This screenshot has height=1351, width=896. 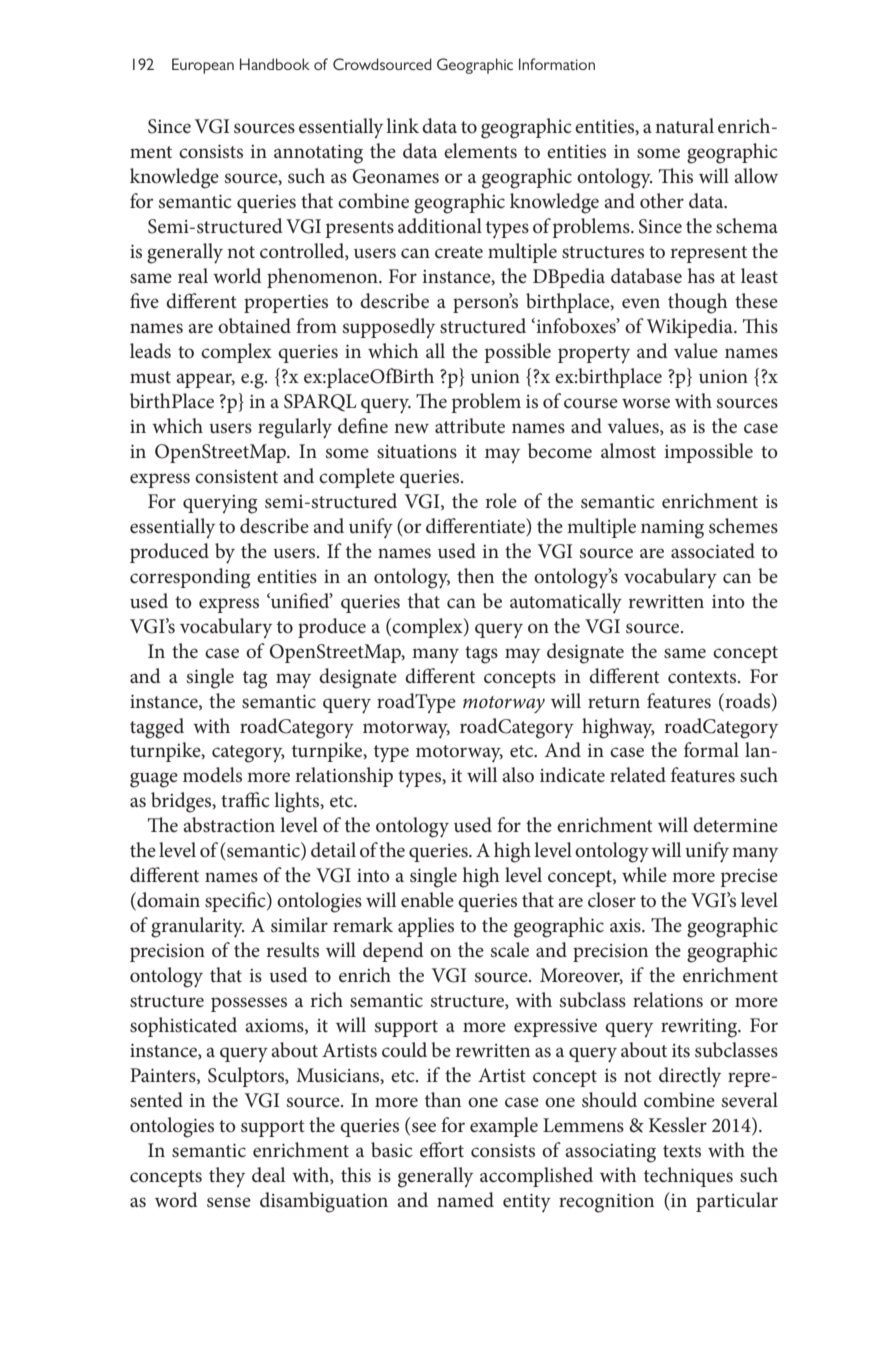 What do you see at coordinates (644, 875) in the screenshot?
I see `while` at bounding box center [644, 875].
